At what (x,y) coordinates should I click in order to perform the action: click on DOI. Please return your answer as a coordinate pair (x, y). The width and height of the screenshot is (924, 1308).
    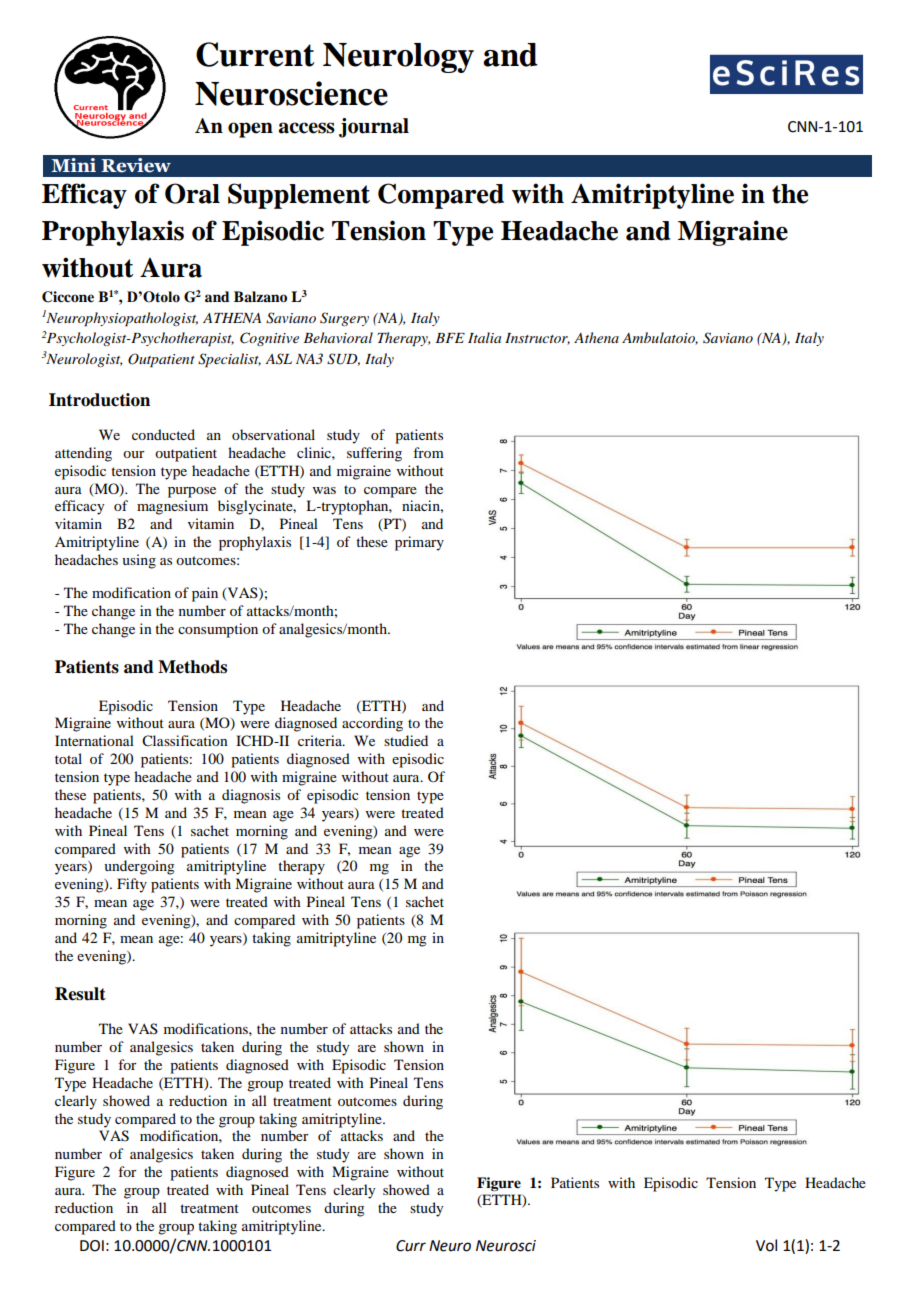
    Looking at the image, I should click on (92, 1246).
